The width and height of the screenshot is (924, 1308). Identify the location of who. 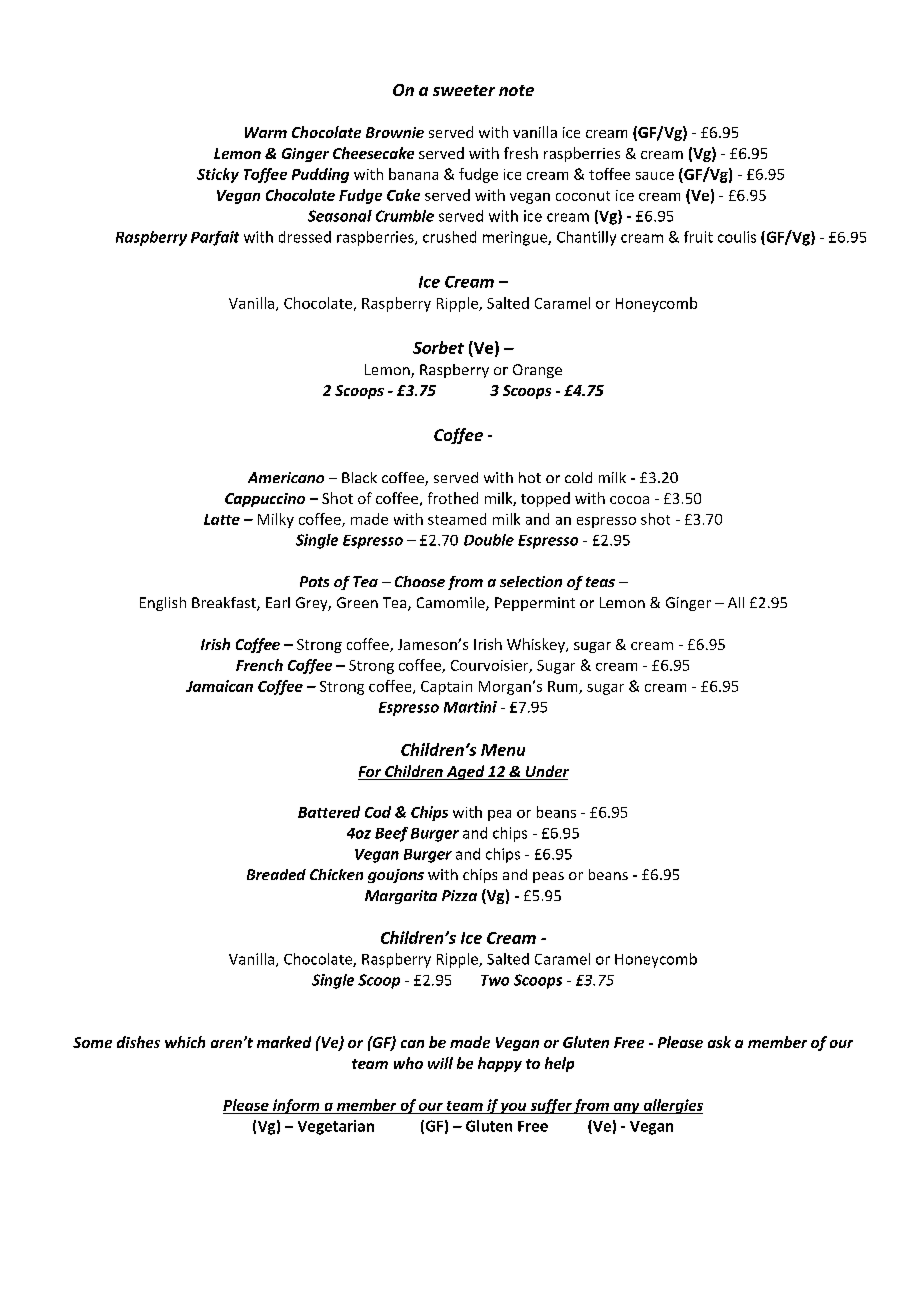
(408, 1063).
